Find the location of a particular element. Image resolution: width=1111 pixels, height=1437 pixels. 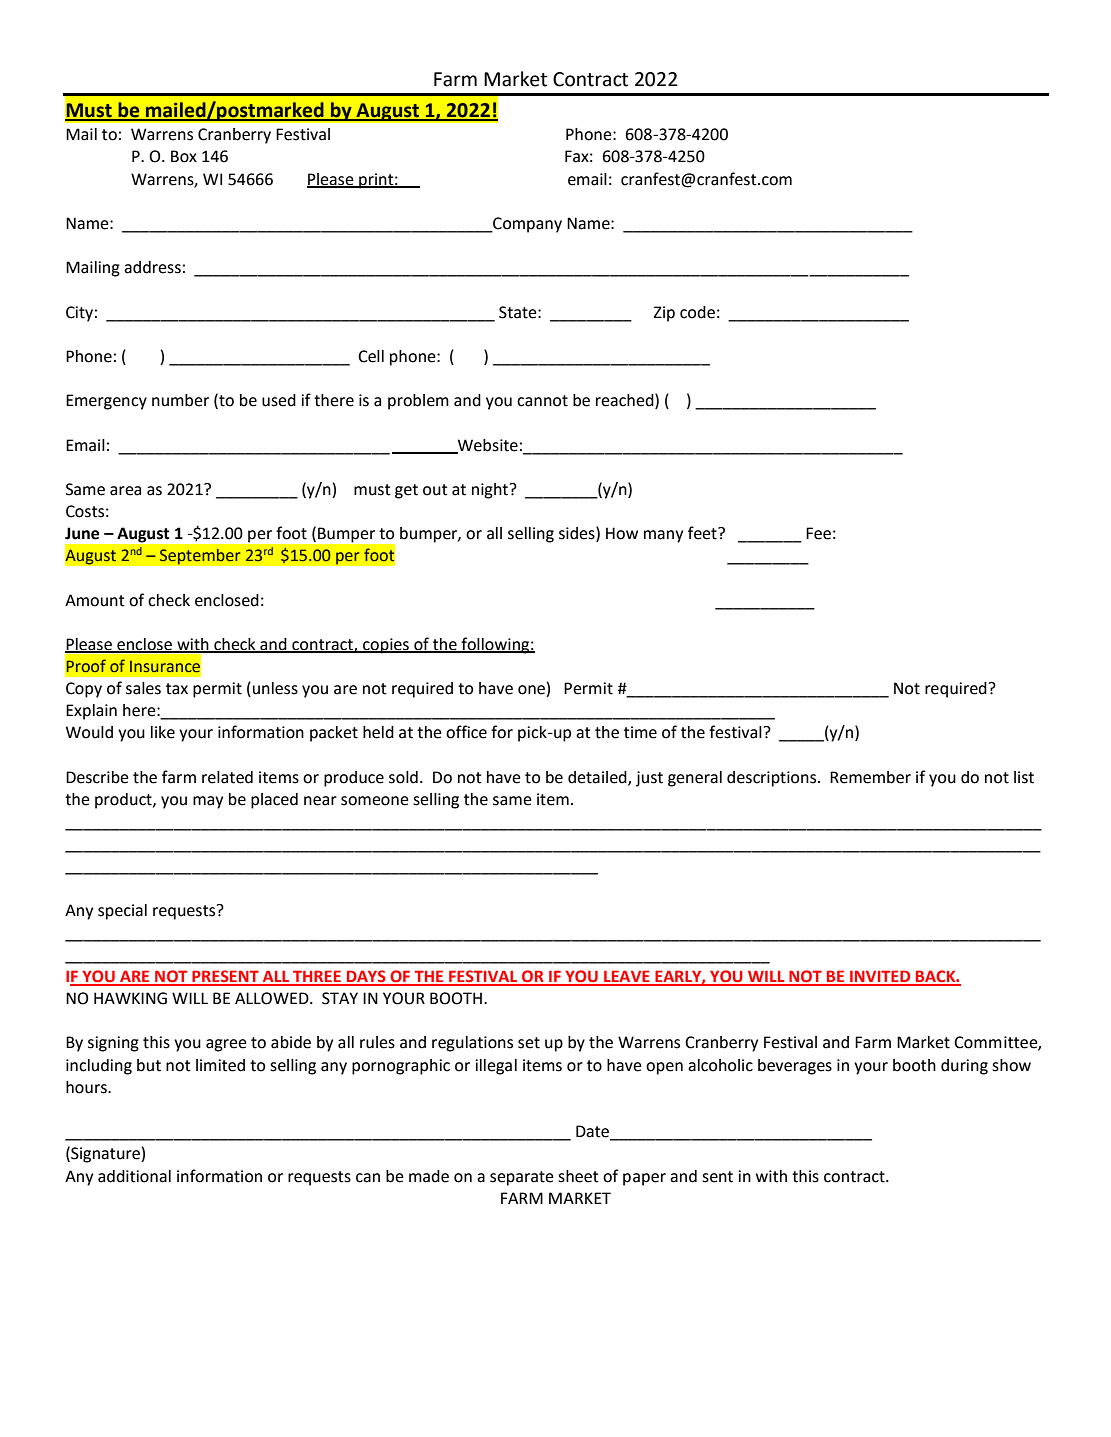

special is located at coordinates (122, 912).
